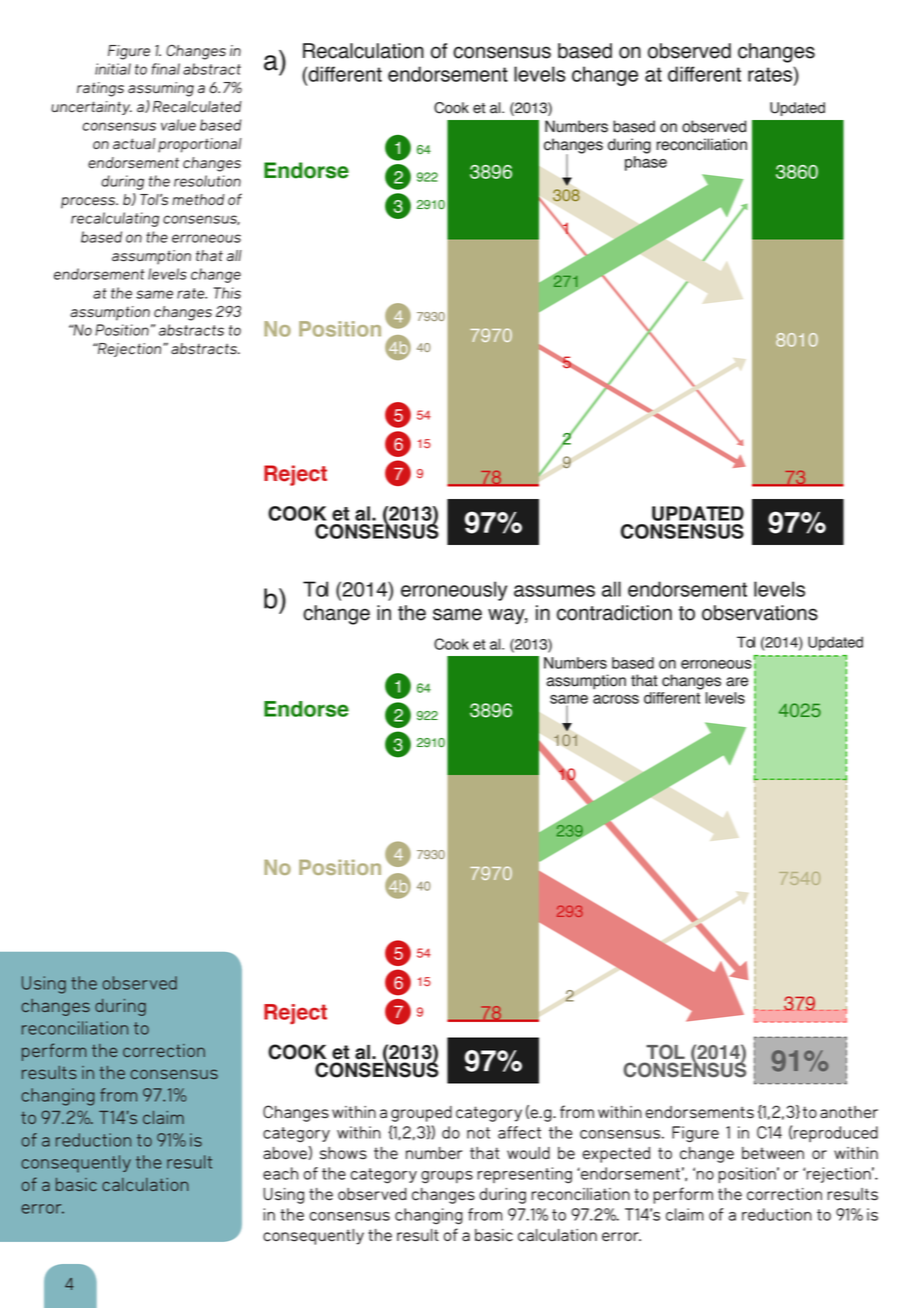 The width and height of the screenshot is (924, 1308). I want to click on assumes, so click(554, 591).
